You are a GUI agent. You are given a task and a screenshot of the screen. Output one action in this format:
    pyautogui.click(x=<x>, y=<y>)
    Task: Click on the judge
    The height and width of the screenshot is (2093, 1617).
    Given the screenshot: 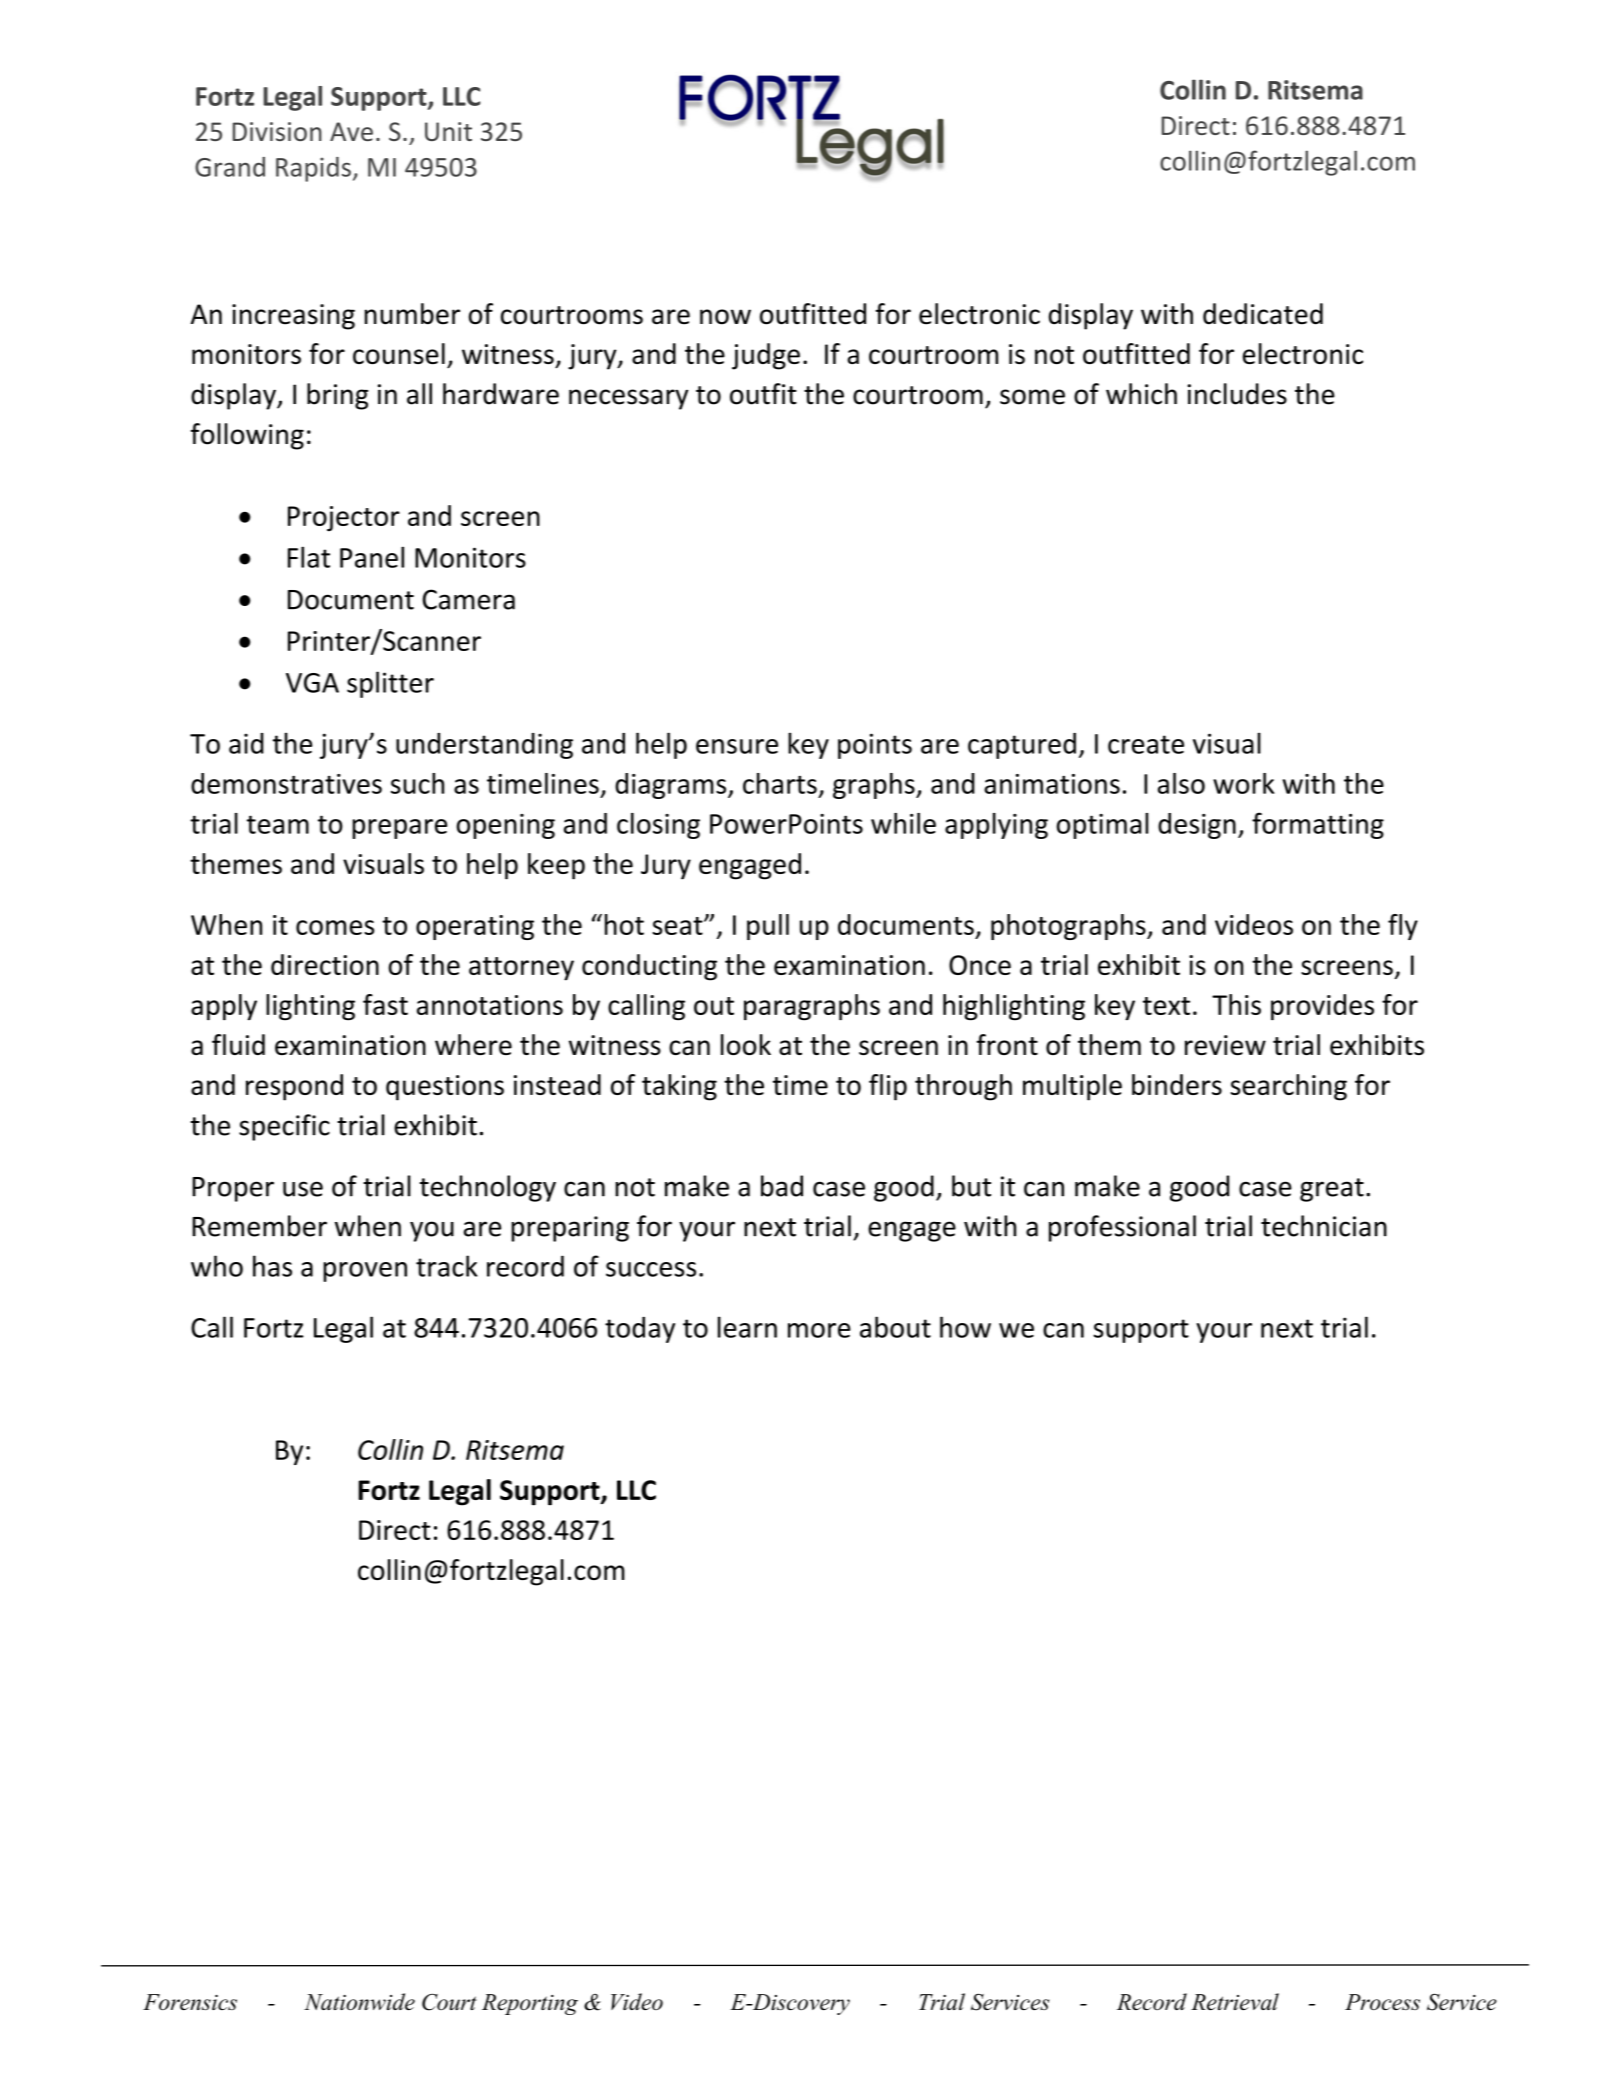 What is the action you would take?
    pyautogui.click(x=766, y=356)
